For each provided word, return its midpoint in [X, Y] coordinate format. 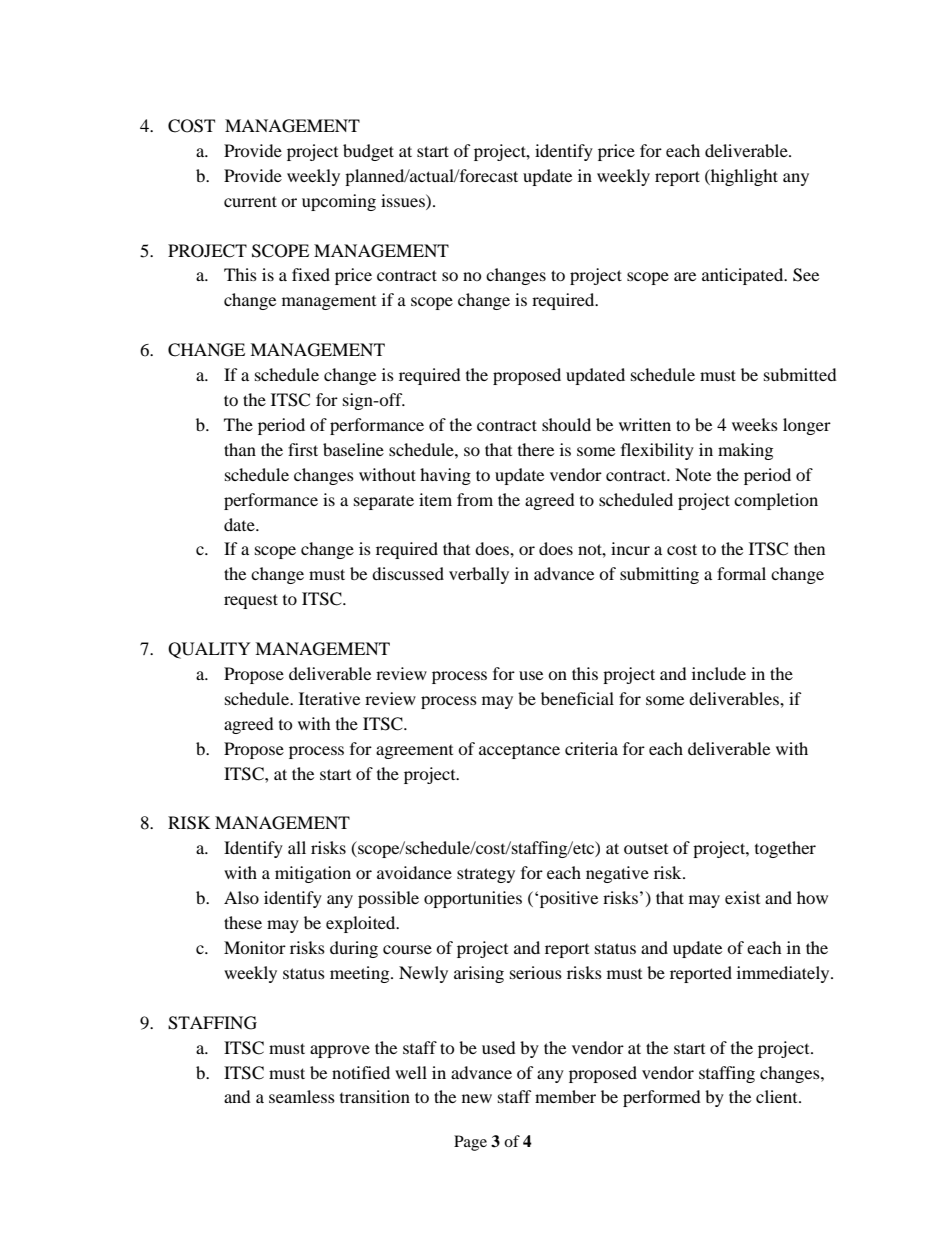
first [303, 449]
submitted [800, 374]
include [719, 673]
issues [404, 200]
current [250, 201]
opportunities [473, 899]
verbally [479, 575]
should [566, 424]
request [251, 601]
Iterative [329, 698]
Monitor [255, 947]
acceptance [519, 751]
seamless [302, 1096]
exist [742, 897]
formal [741, 573]
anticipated [744, 276]
